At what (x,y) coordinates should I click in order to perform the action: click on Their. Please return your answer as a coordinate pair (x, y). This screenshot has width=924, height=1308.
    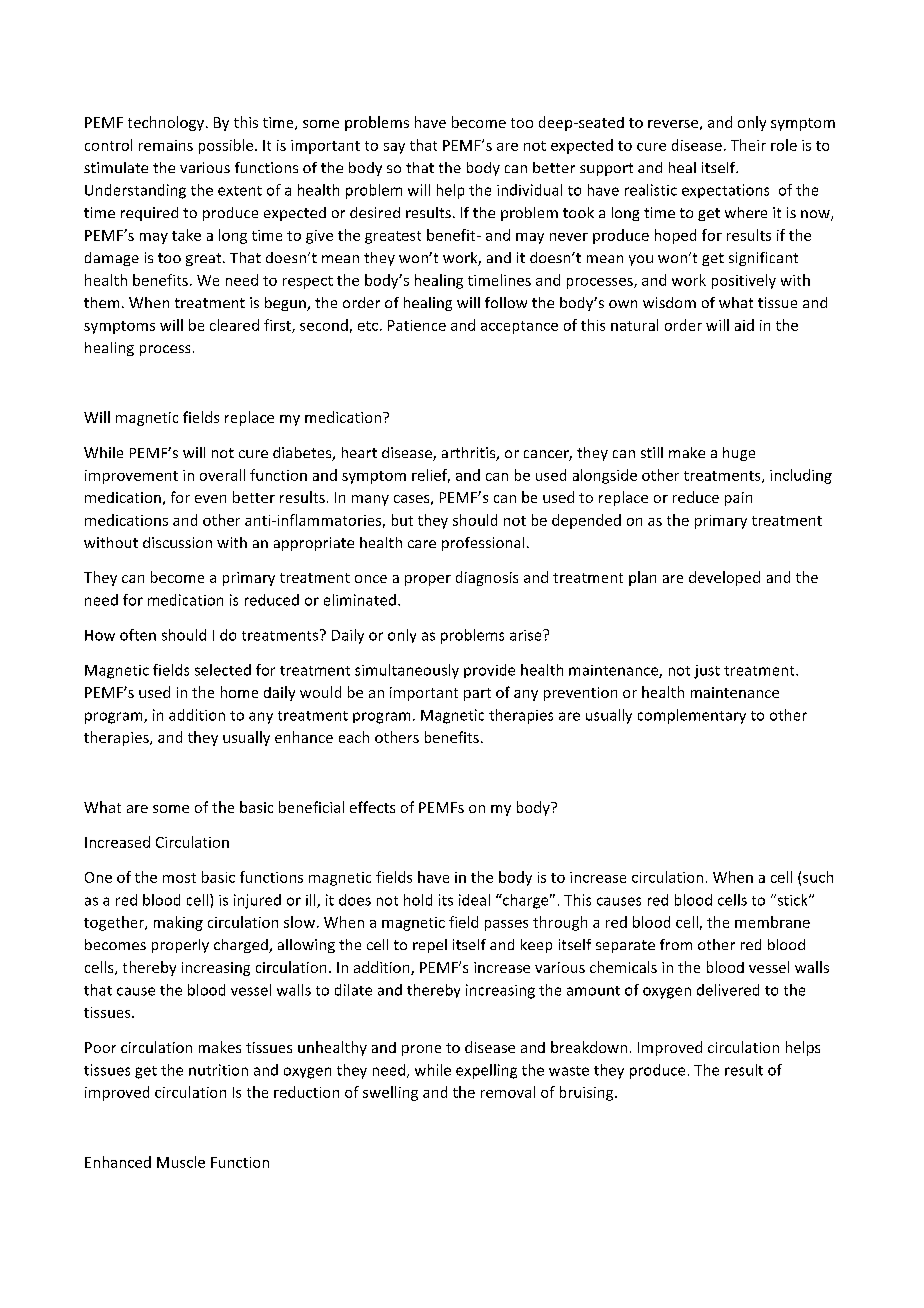
    Looking at the image, I should click on (748, 145).
